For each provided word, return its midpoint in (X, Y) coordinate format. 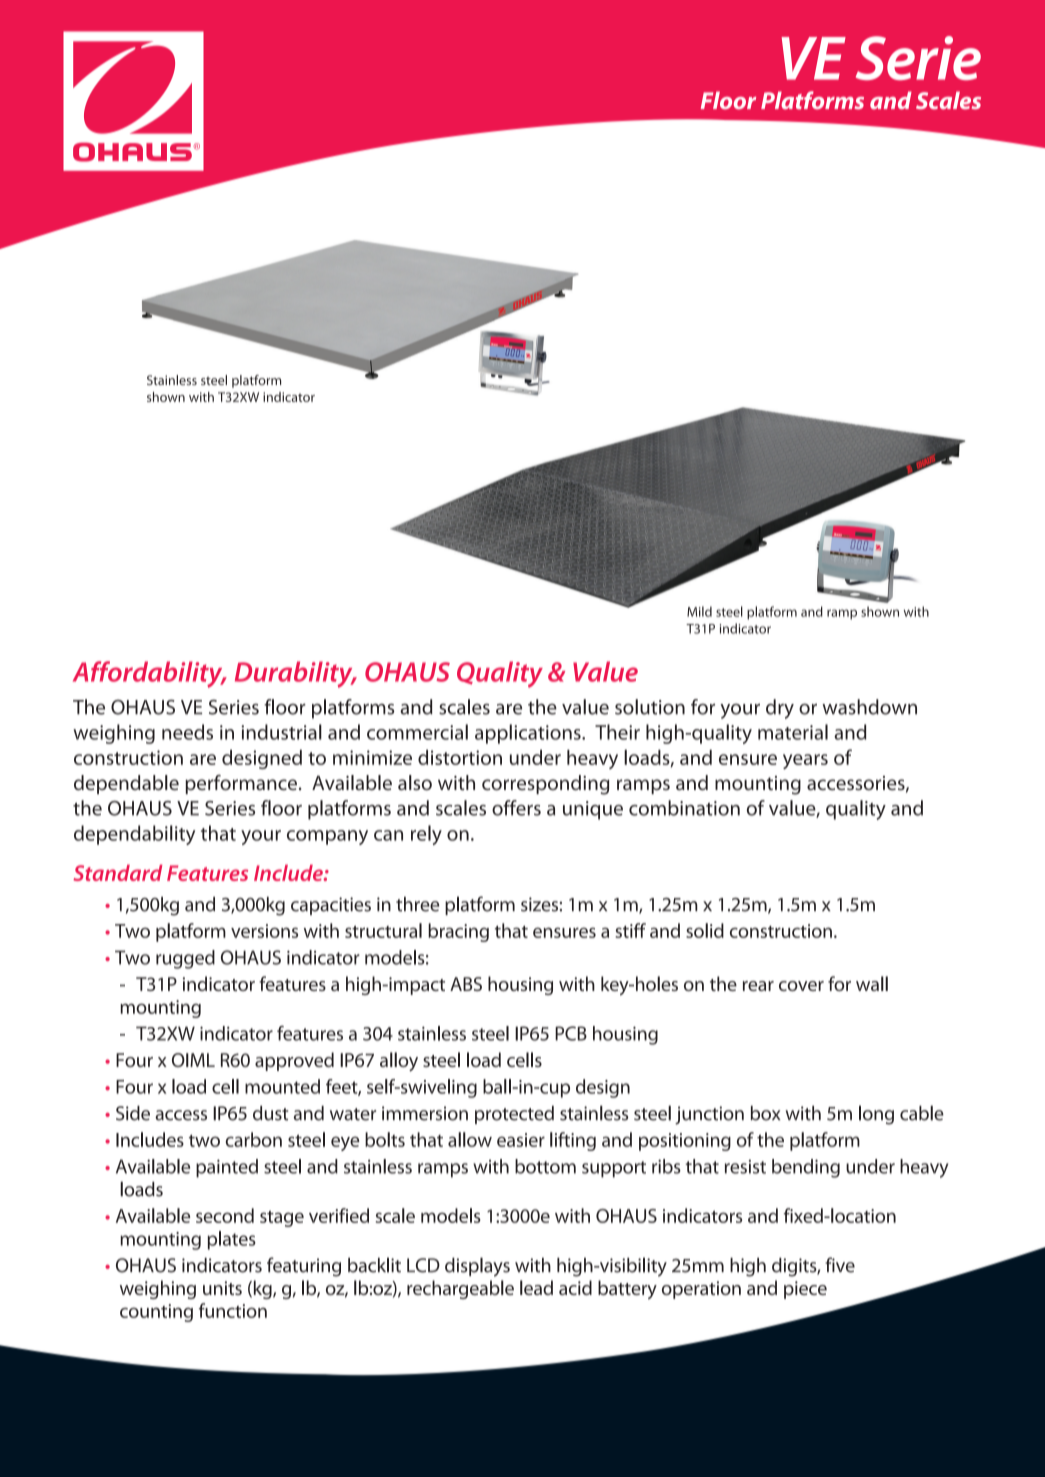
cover (801, 986)
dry (780, 709)
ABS (466, 984)
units (222, 1288)
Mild (699, 611)
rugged (185, 959)
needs (187, 732)
